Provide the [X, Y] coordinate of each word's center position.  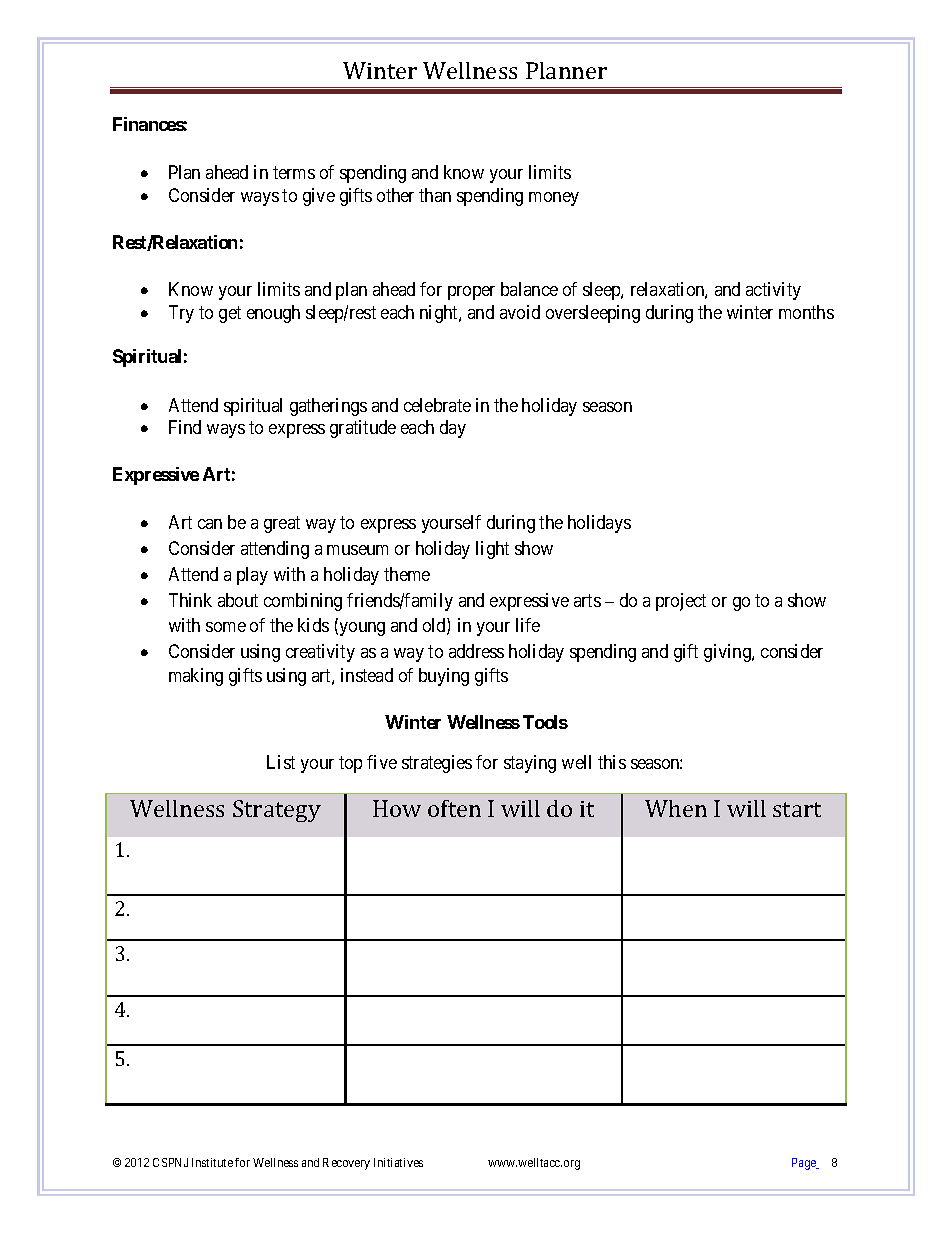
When [676, 808]
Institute [212, 1162]
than [435, 195]
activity [773, 291]
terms [294, 172]
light [492, 550]
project [681, 602]
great [282, 524]
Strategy [277, 811]
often [454, 808]
